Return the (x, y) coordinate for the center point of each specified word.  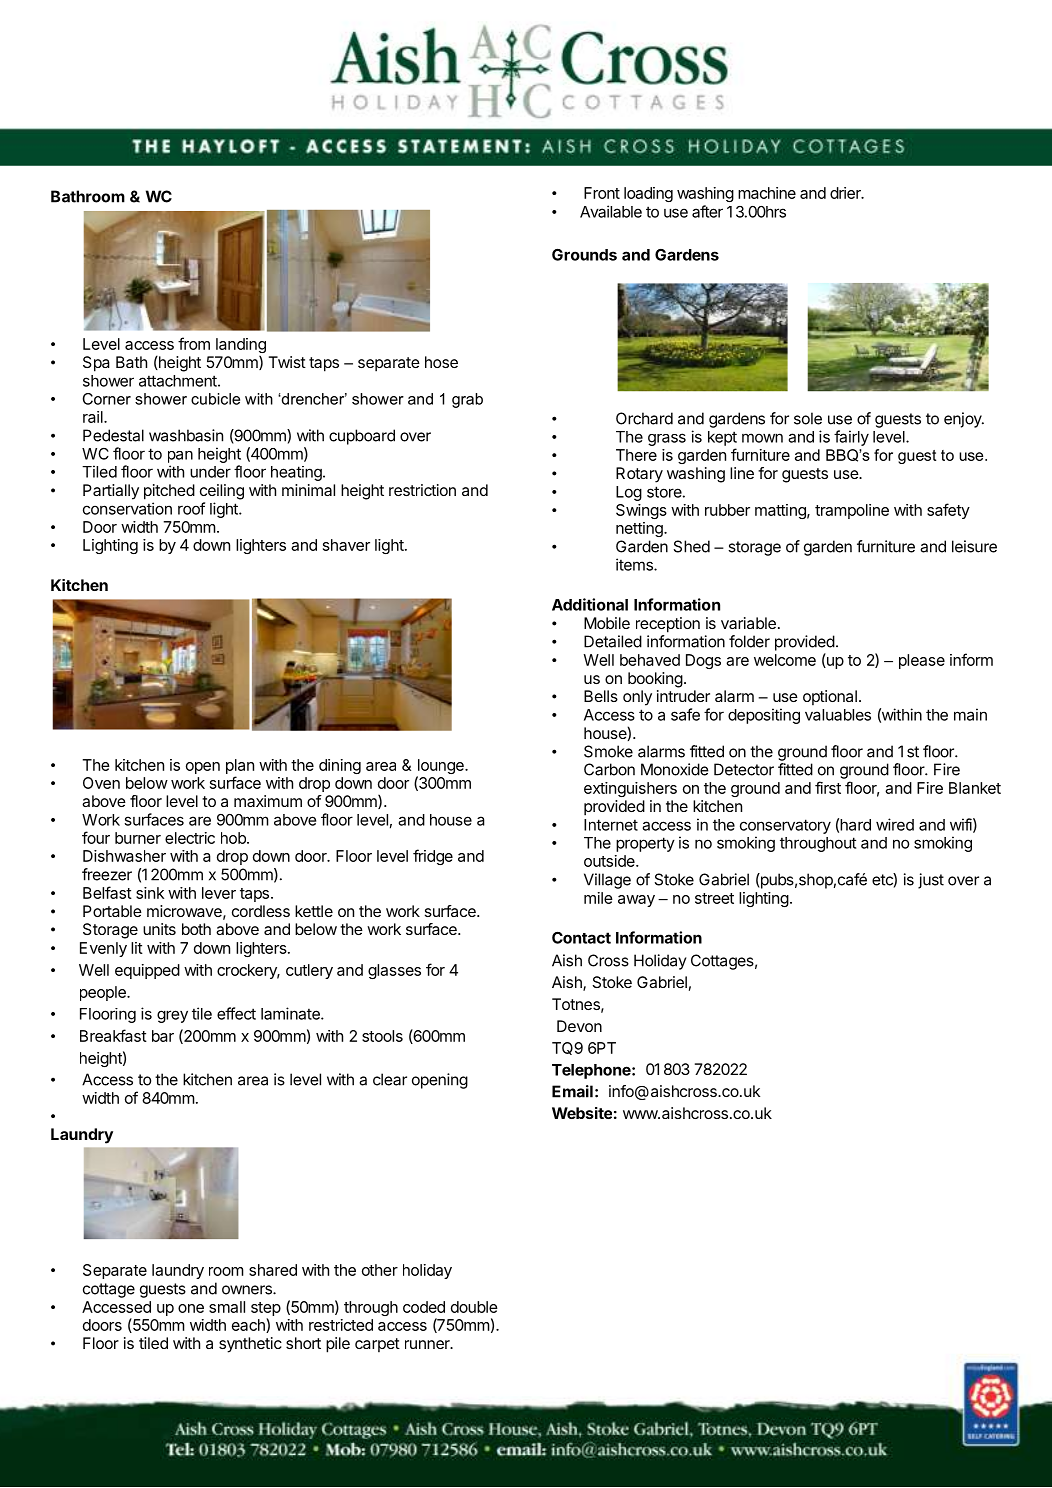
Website (582, 1113)
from (194, 343)
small (227, 1307)
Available (611, 211)
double (474, 1307)
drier (846, 193)
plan (240, 766)
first (828, 787)
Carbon (609, 769)
